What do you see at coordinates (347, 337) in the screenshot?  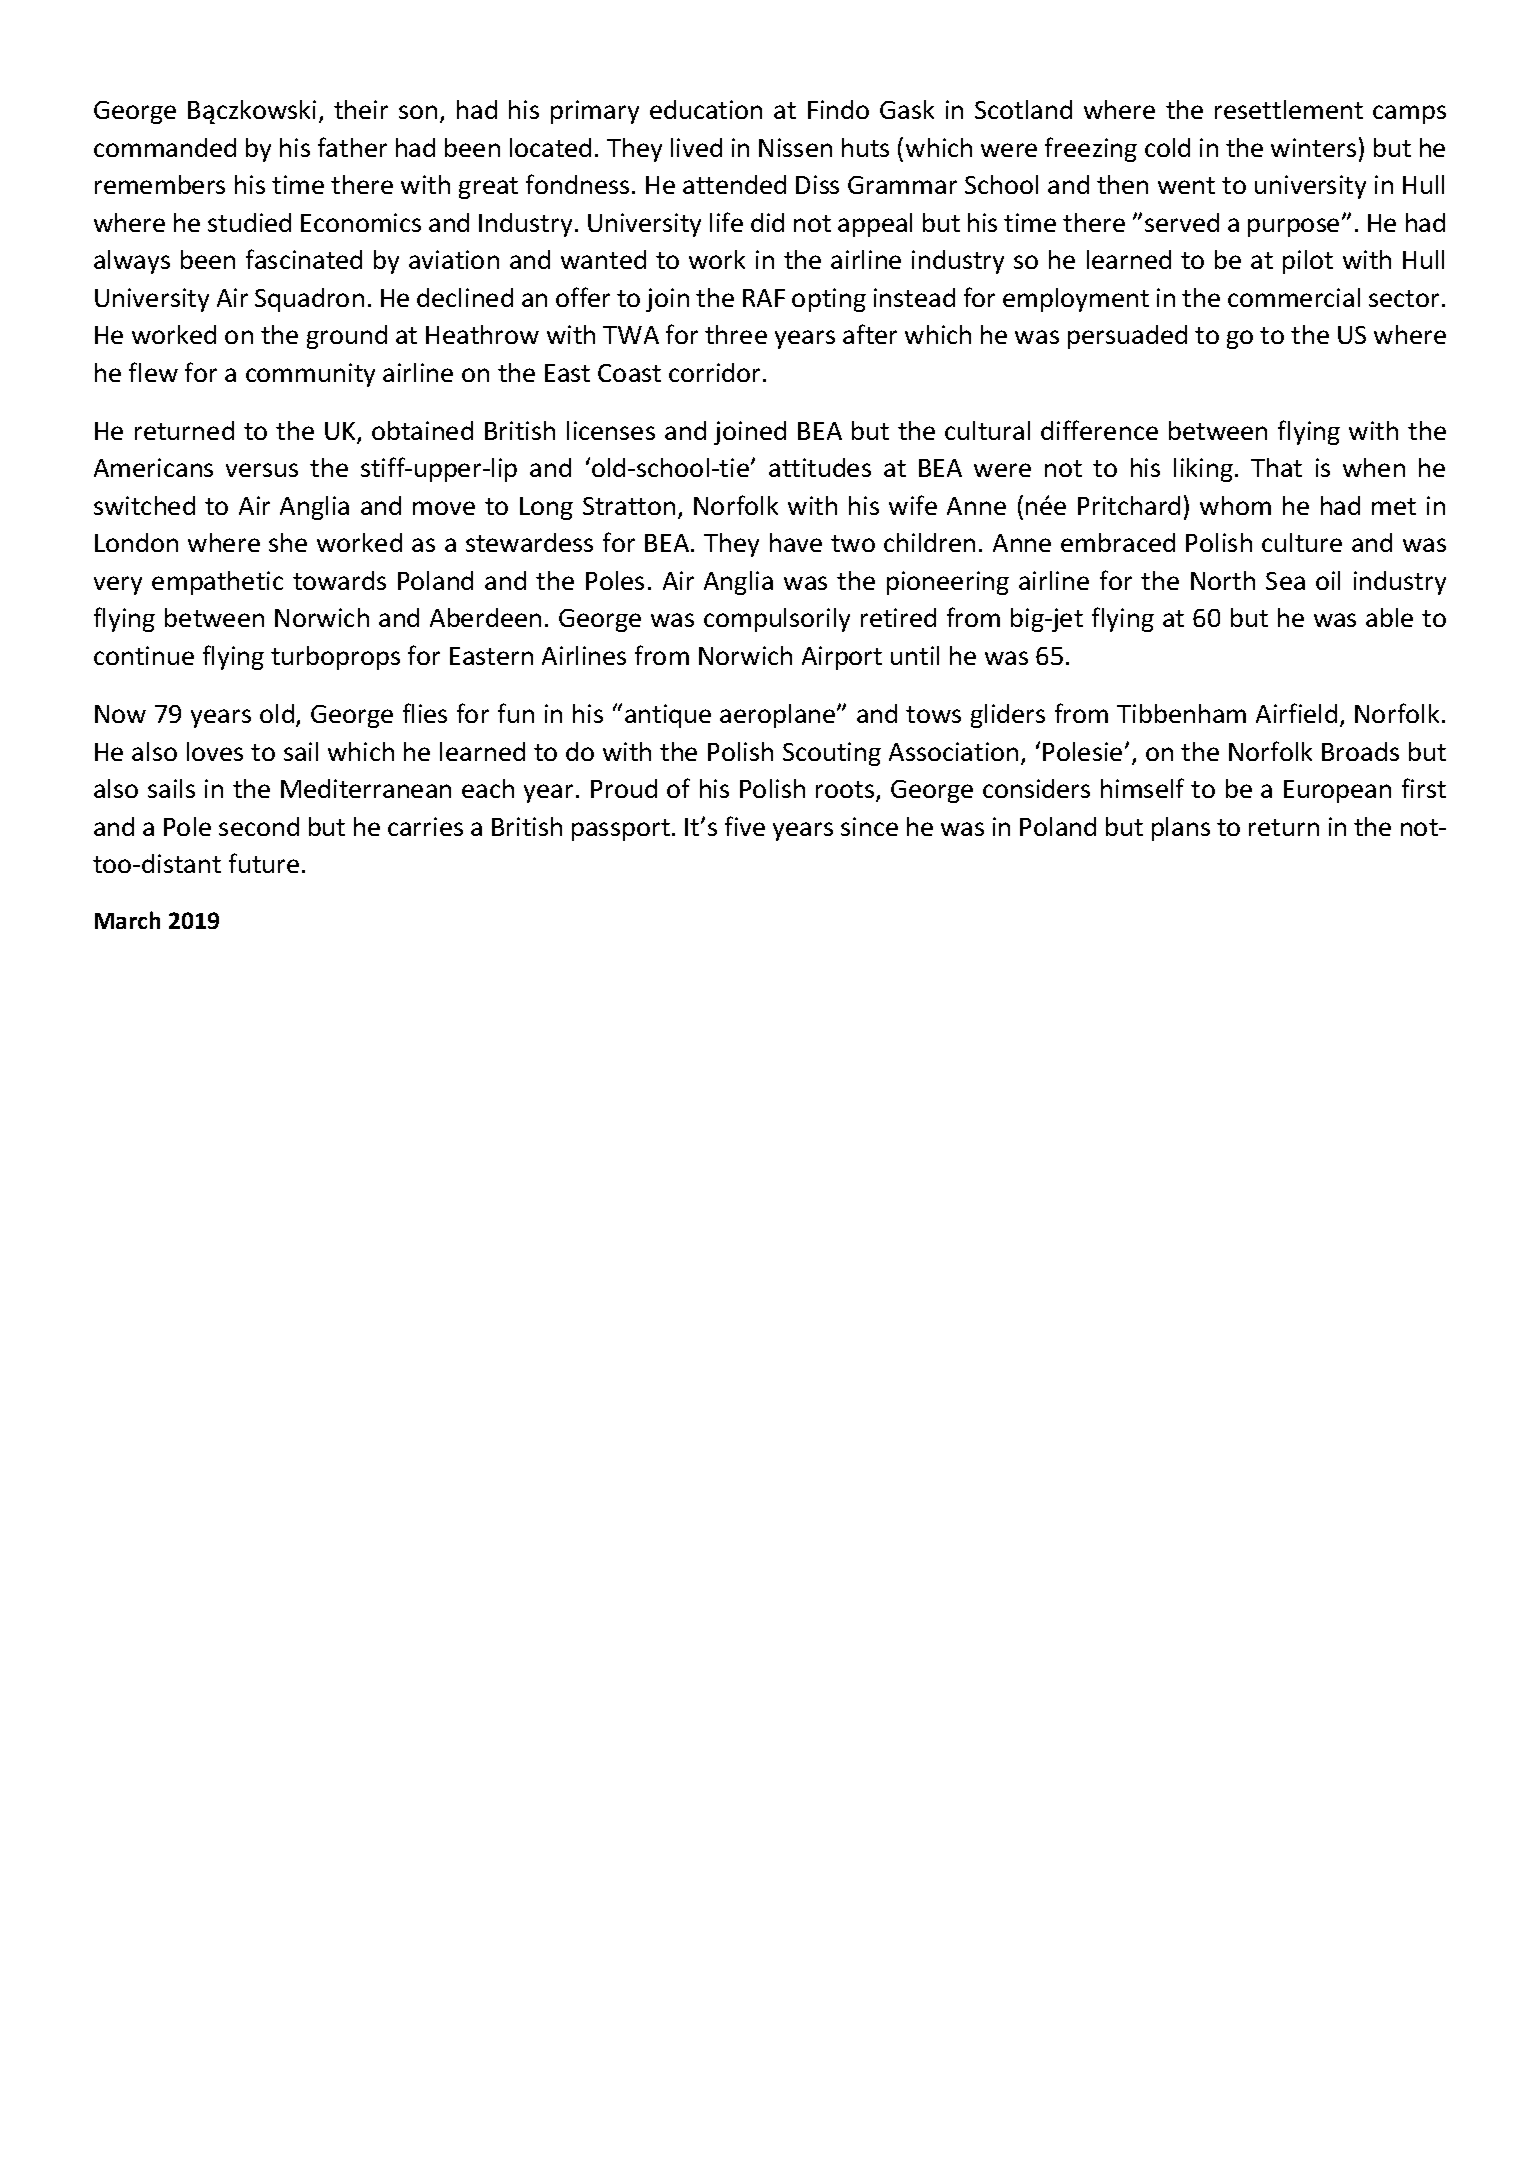 I see `ground` at bounding box center [347, 337].
